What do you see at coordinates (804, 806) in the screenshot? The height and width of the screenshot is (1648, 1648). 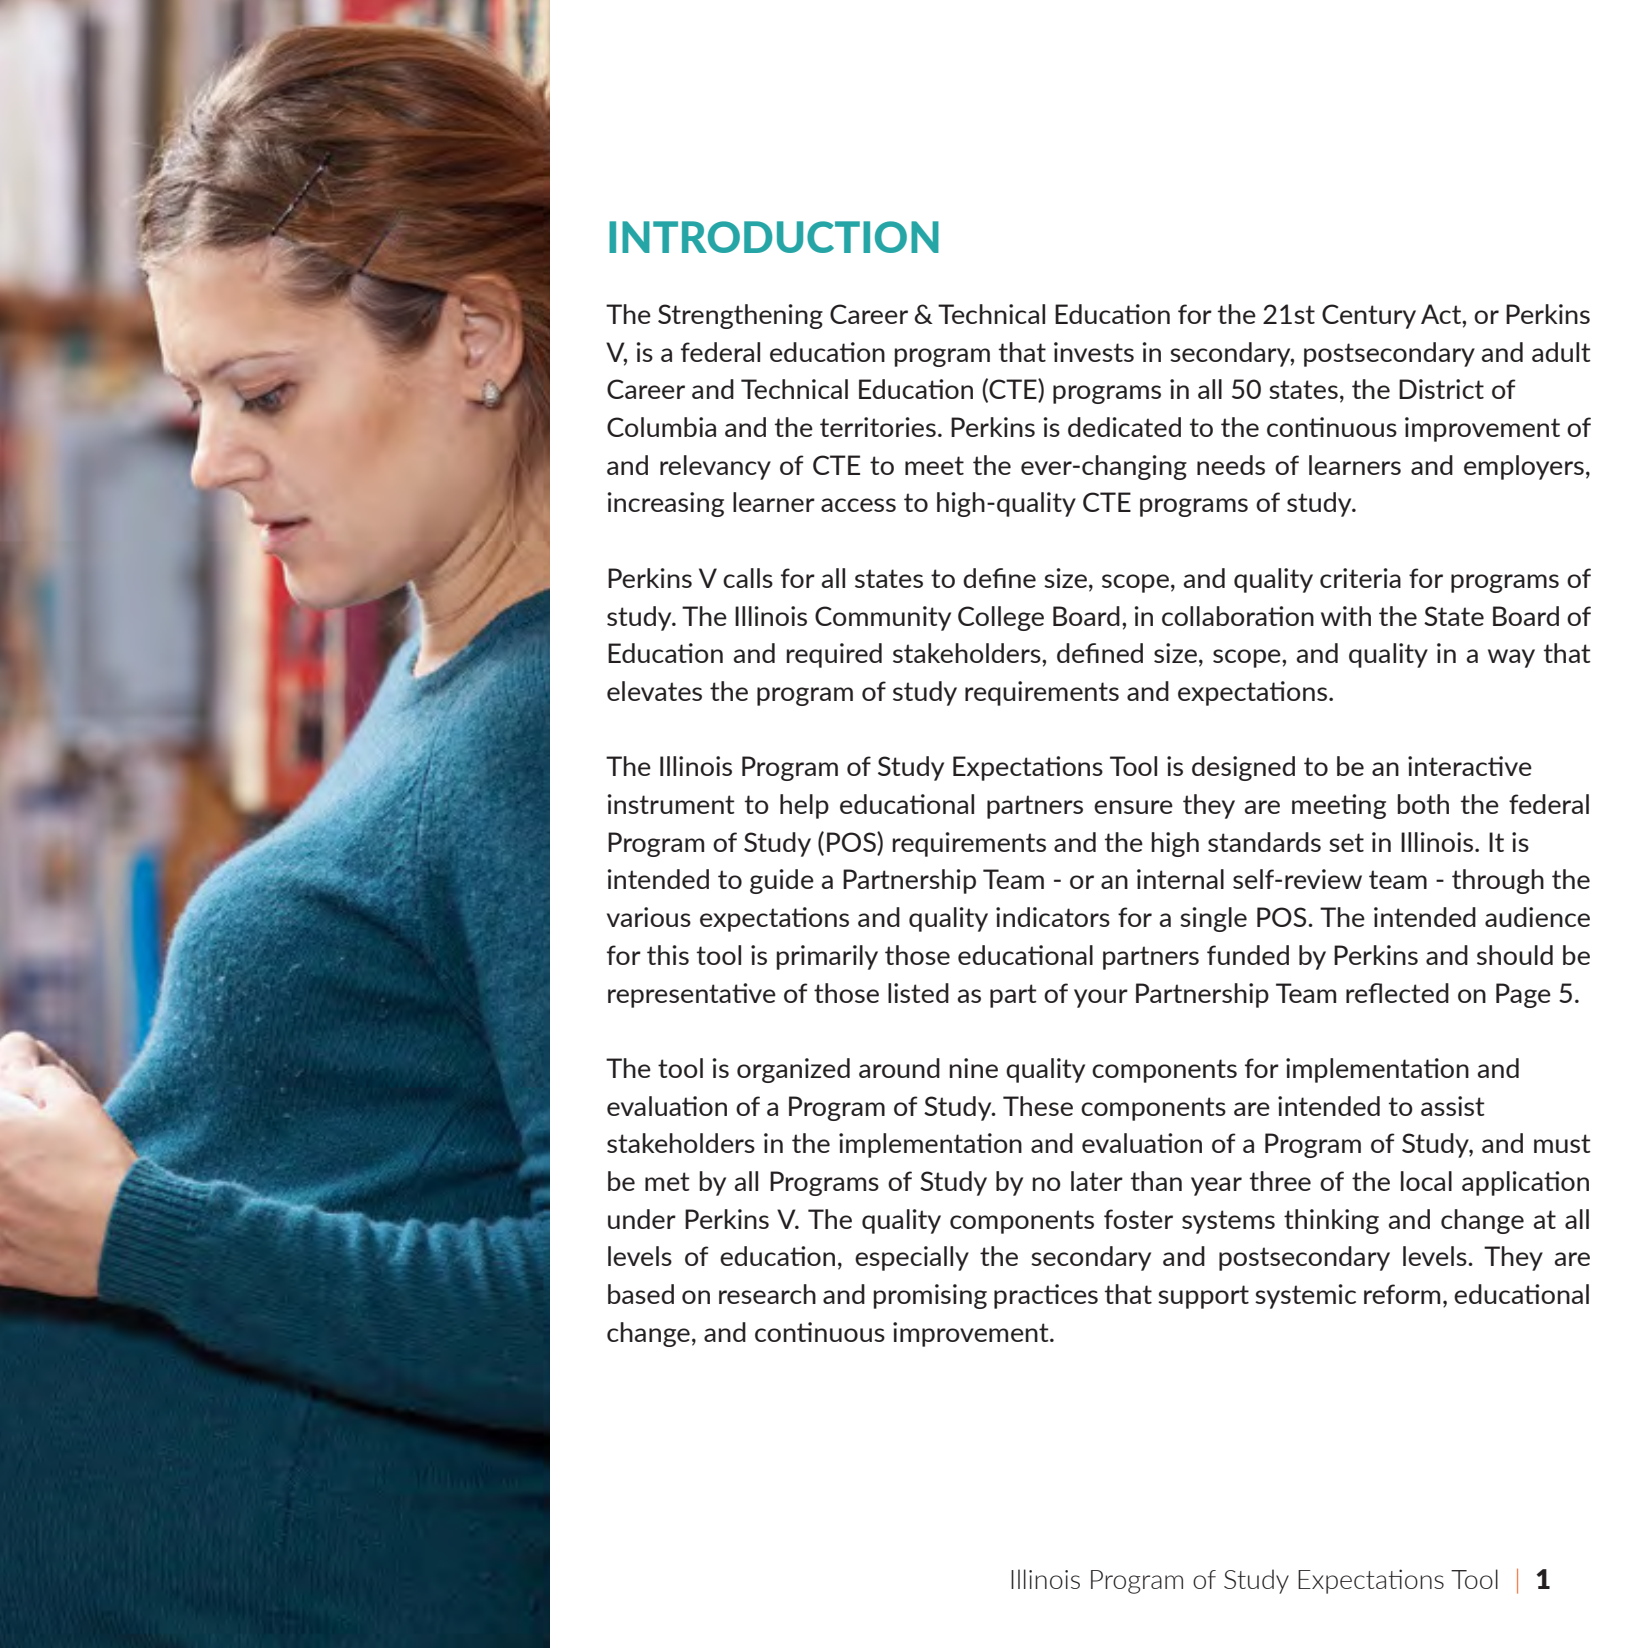 I see `help` at bounding box center [804, 806].
